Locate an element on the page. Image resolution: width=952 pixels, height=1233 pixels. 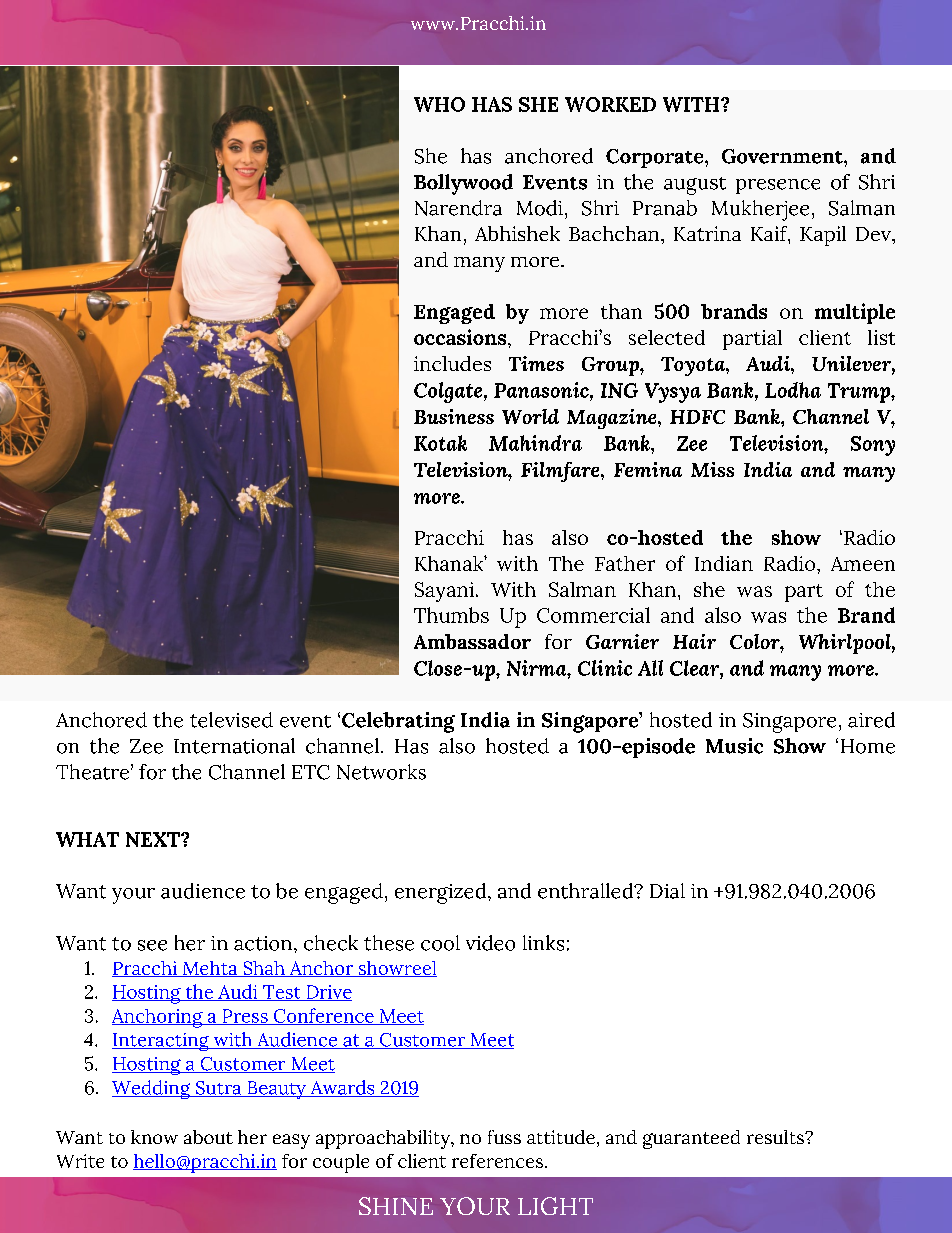
Ambassador is located at coordinates (472, 641).
